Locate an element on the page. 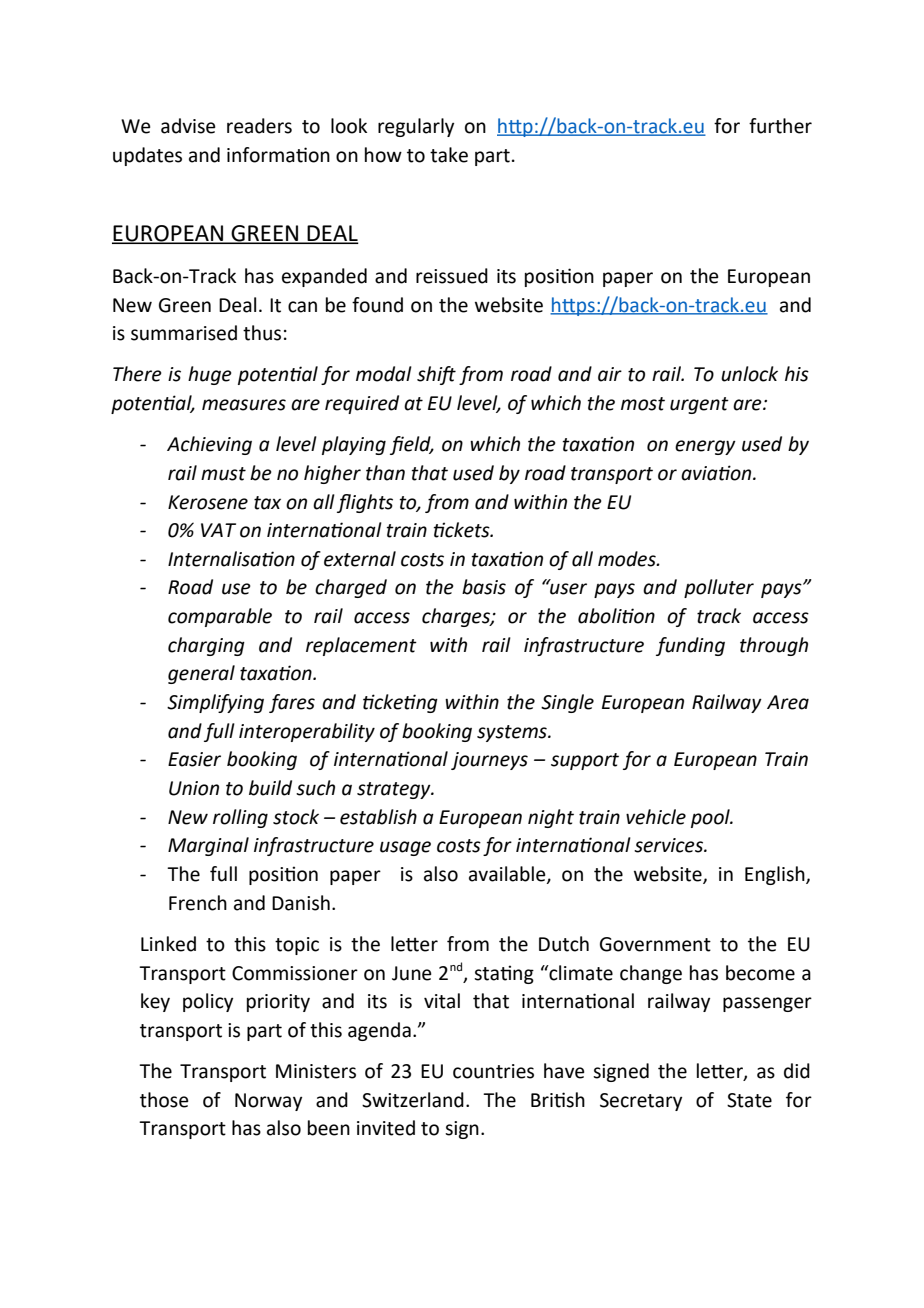 This document has width=924, height=1308. funding is located at coordinates (690, 646).
